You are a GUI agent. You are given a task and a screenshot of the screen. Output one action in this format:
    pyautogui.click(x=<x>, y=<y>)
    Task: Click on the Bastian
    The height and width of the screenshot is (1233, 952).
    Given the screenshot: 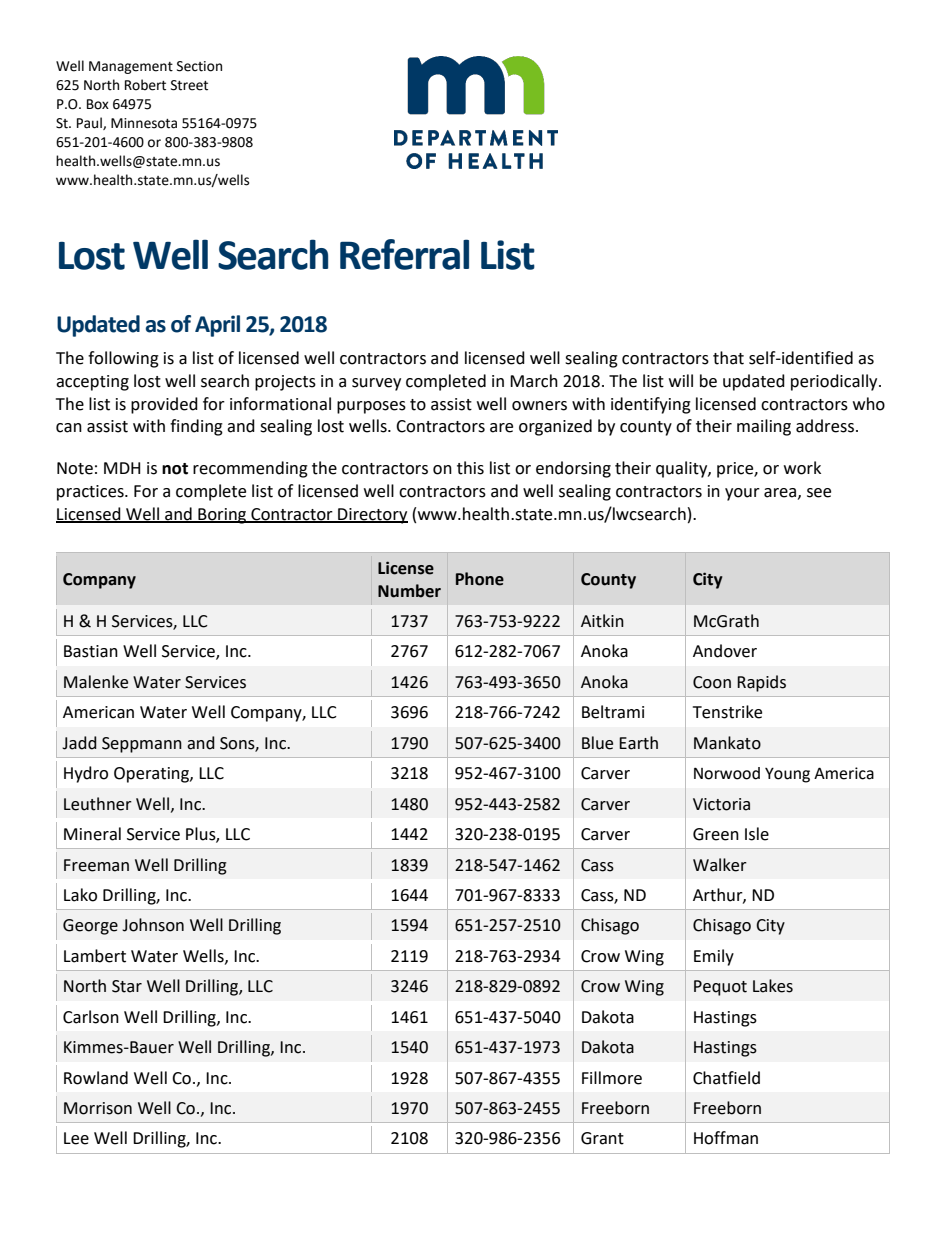 What is the action you would take?
    pyautogui.click(x=91, y=651)
